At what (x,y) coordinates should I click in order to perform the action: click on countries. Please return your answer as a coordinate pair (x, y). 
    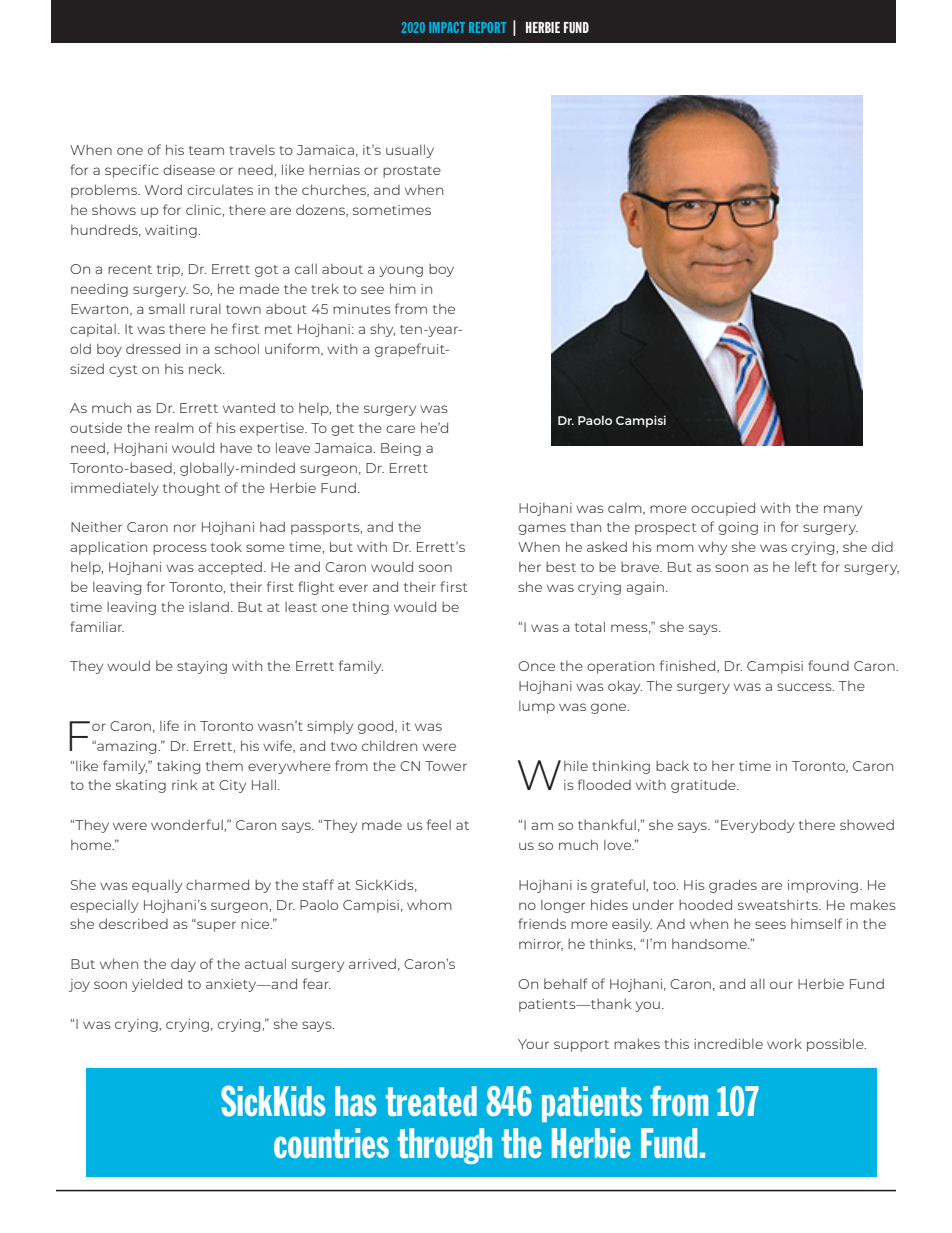
    Looking at the image, I should click on (331, 1143).
